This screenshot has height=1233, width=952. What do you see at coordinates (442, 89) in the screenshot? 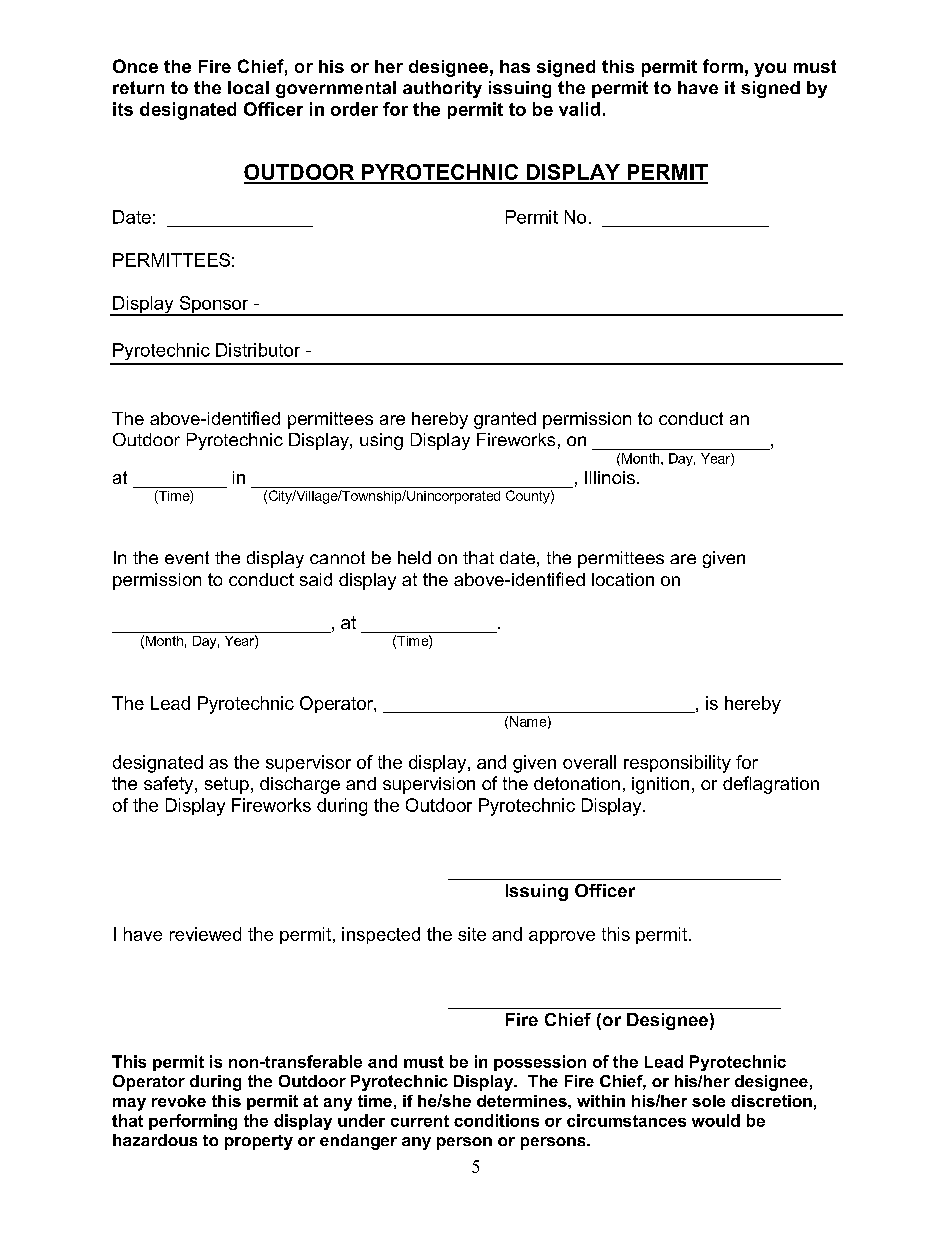
I see `authority` at bounding box center [442, 89].
